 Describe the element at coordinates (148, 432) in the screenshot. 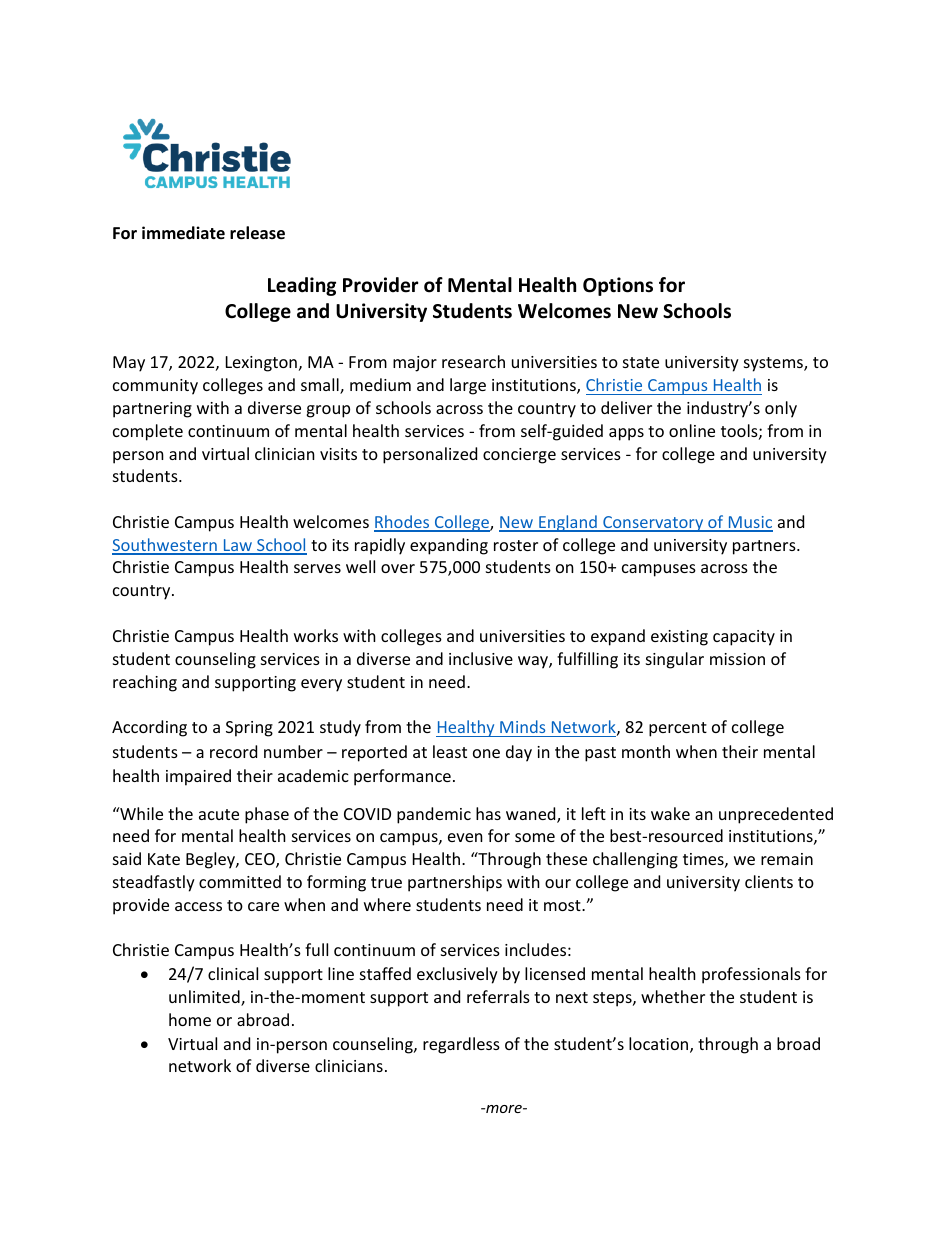

I see `complete` at that location.
